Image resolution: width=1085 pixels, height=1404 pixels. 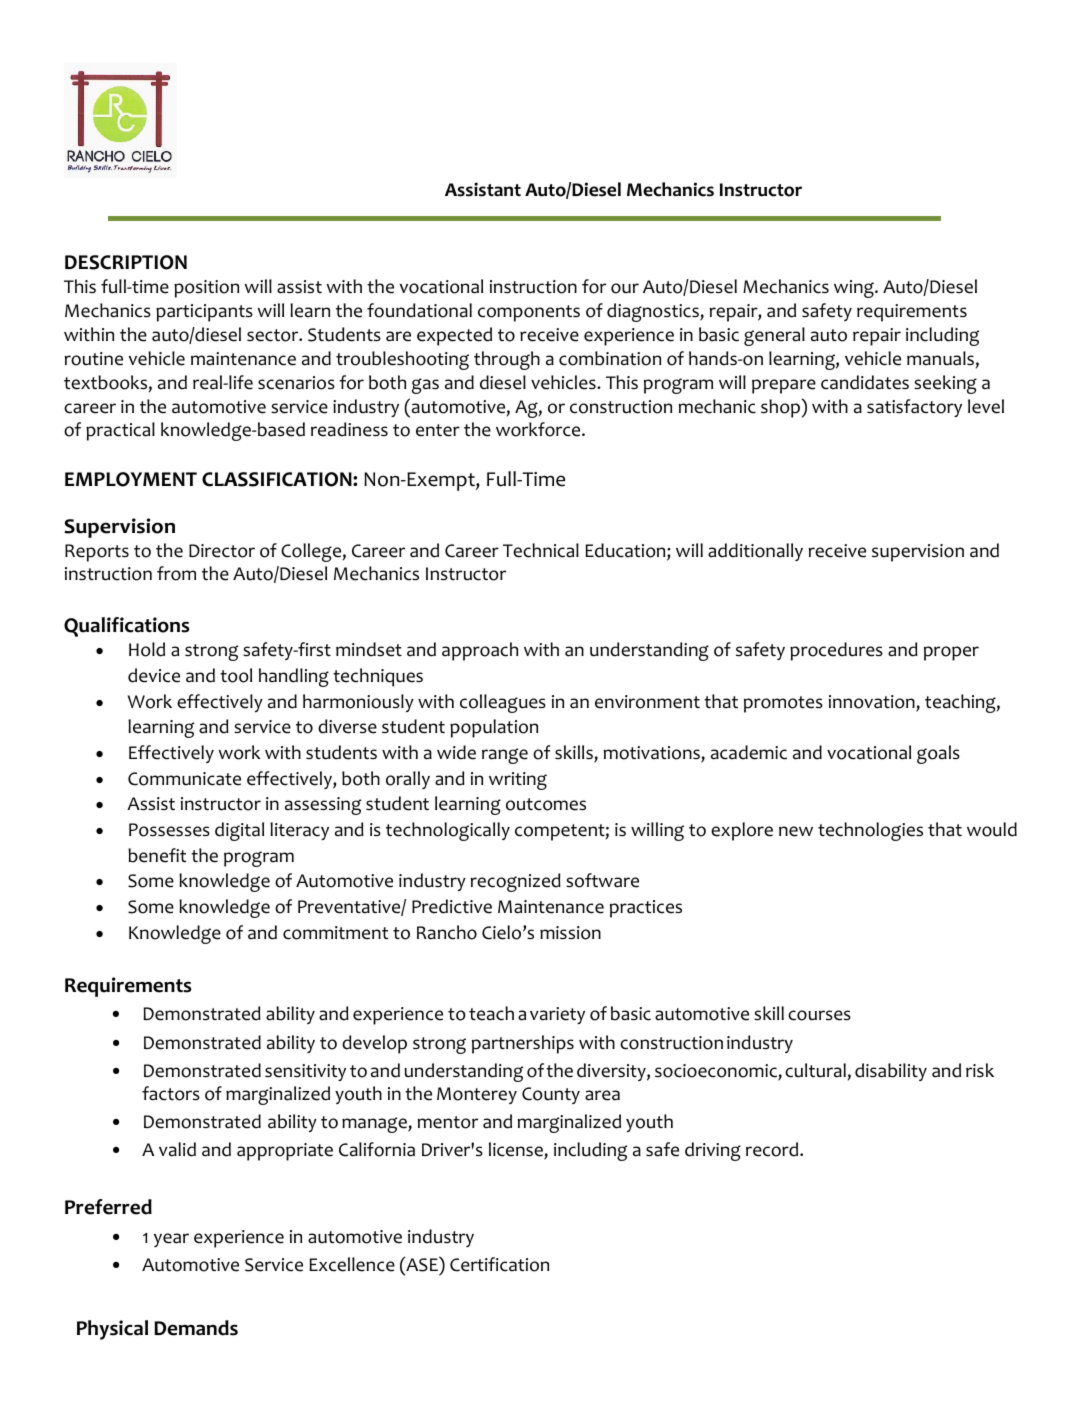 What do you see at coordinates (335, 933) in the screenshot?
I see `commitment` at bounding box center [335, 933].
